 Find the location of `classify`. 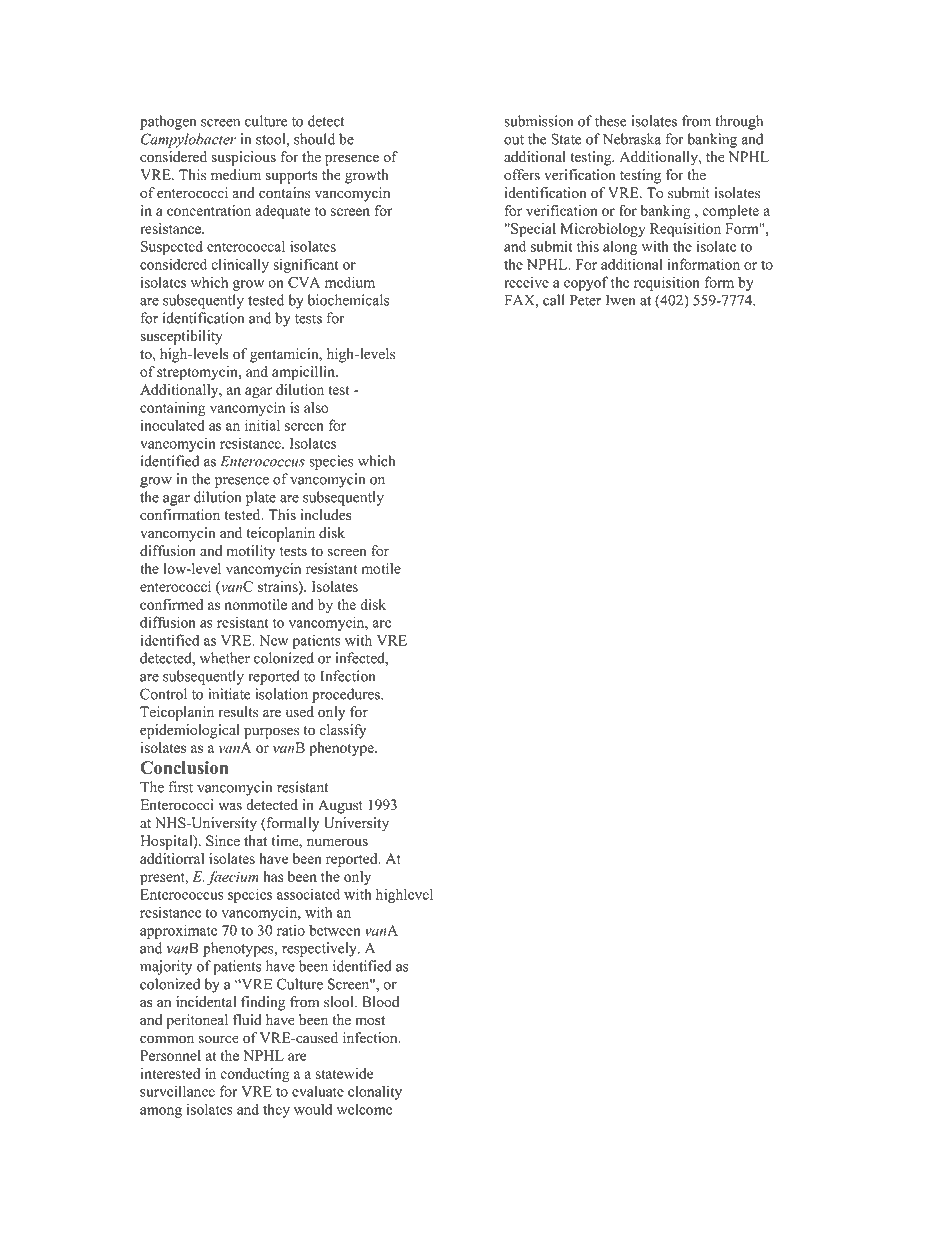

classify is located at coordinates (342, 731).
